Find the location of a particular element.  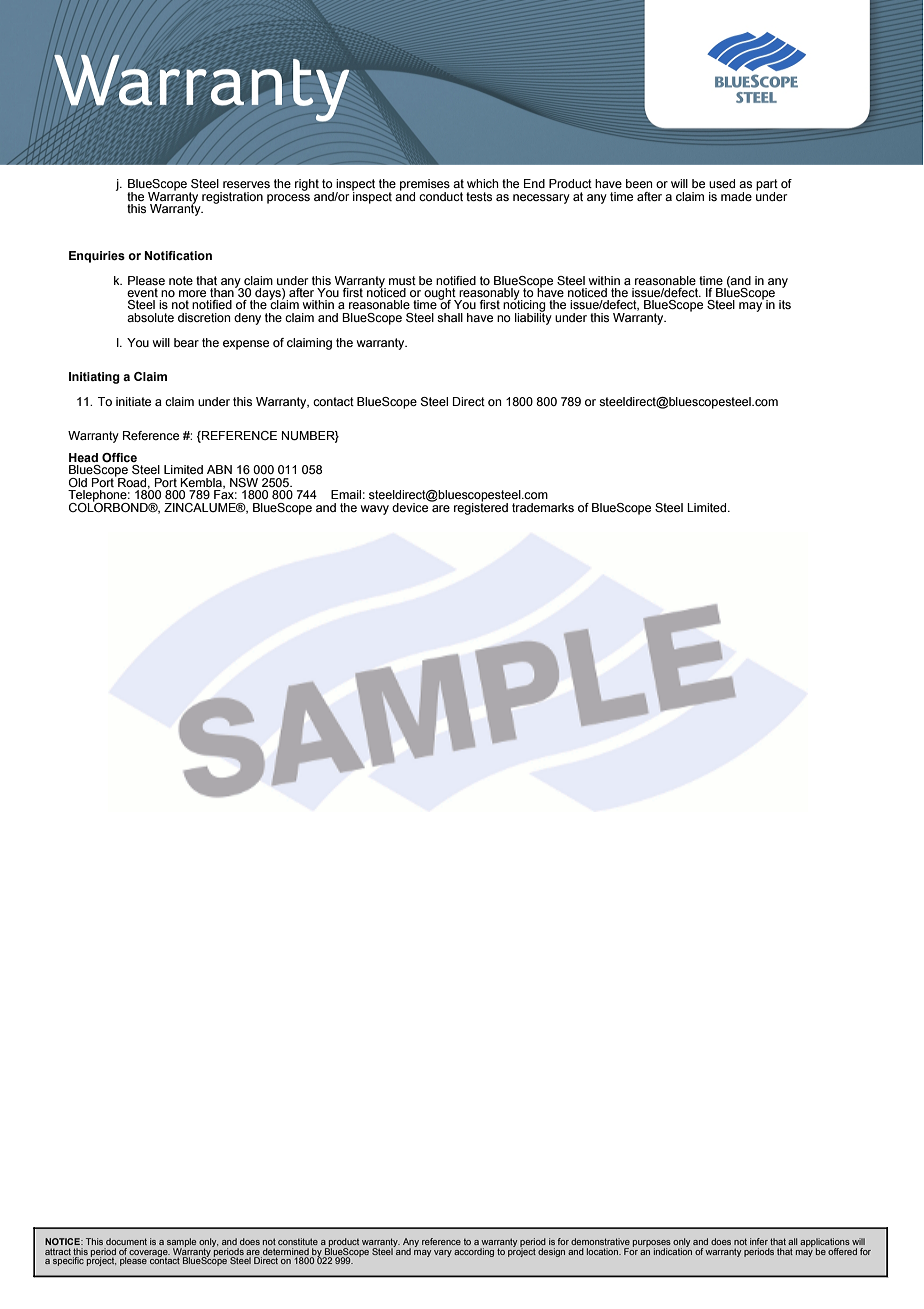

Notification is located at coordinates (178, 255).
